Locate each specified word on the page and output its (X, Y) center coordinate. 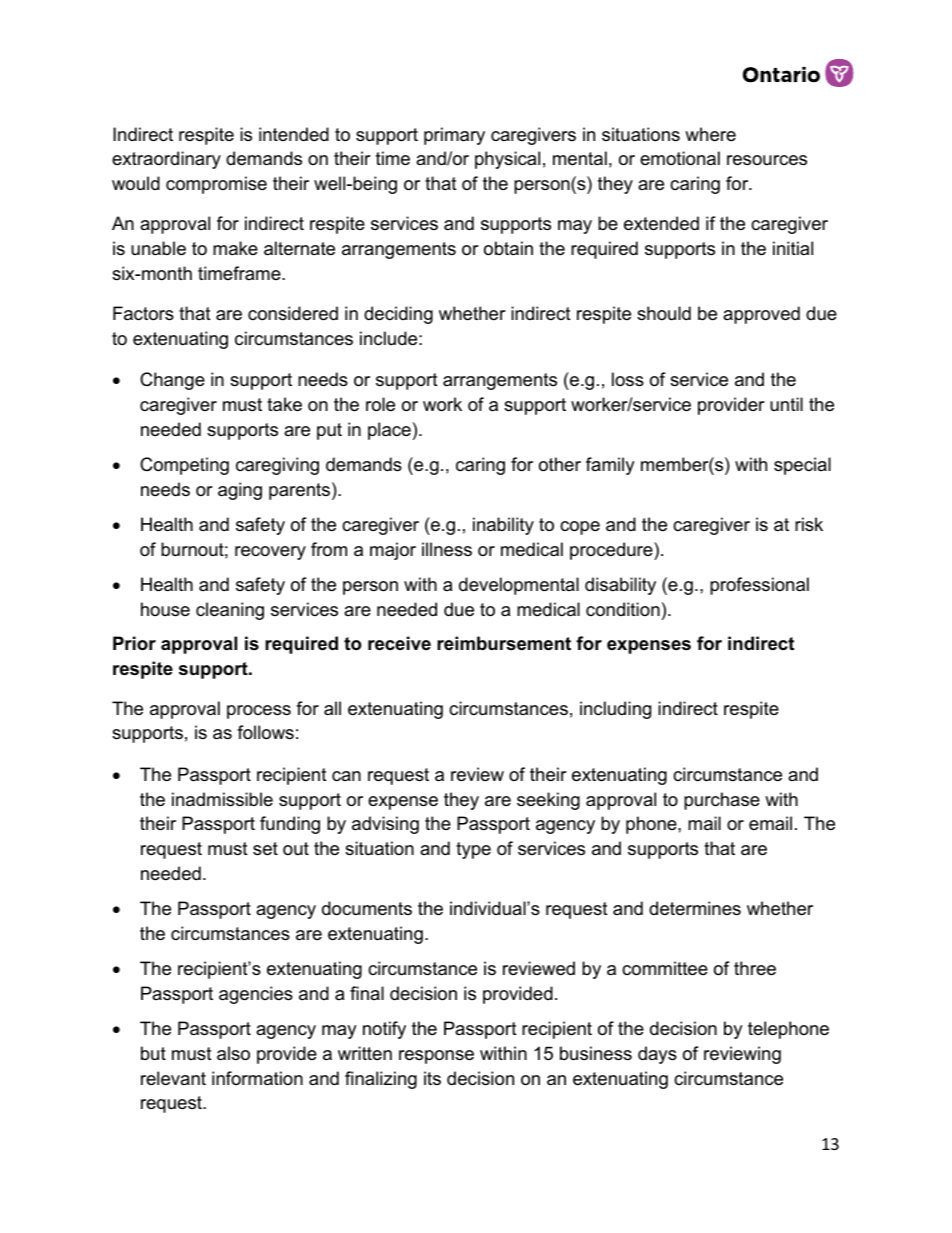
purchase (722, 801)
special (802, 466)
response (436, 1057)
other (560, 464)
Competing (184, 466)
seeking (548, 801)
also (233, 1053)
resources (767, 160)
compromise (216, 185)
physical (507, 160)
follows (265, 732)
